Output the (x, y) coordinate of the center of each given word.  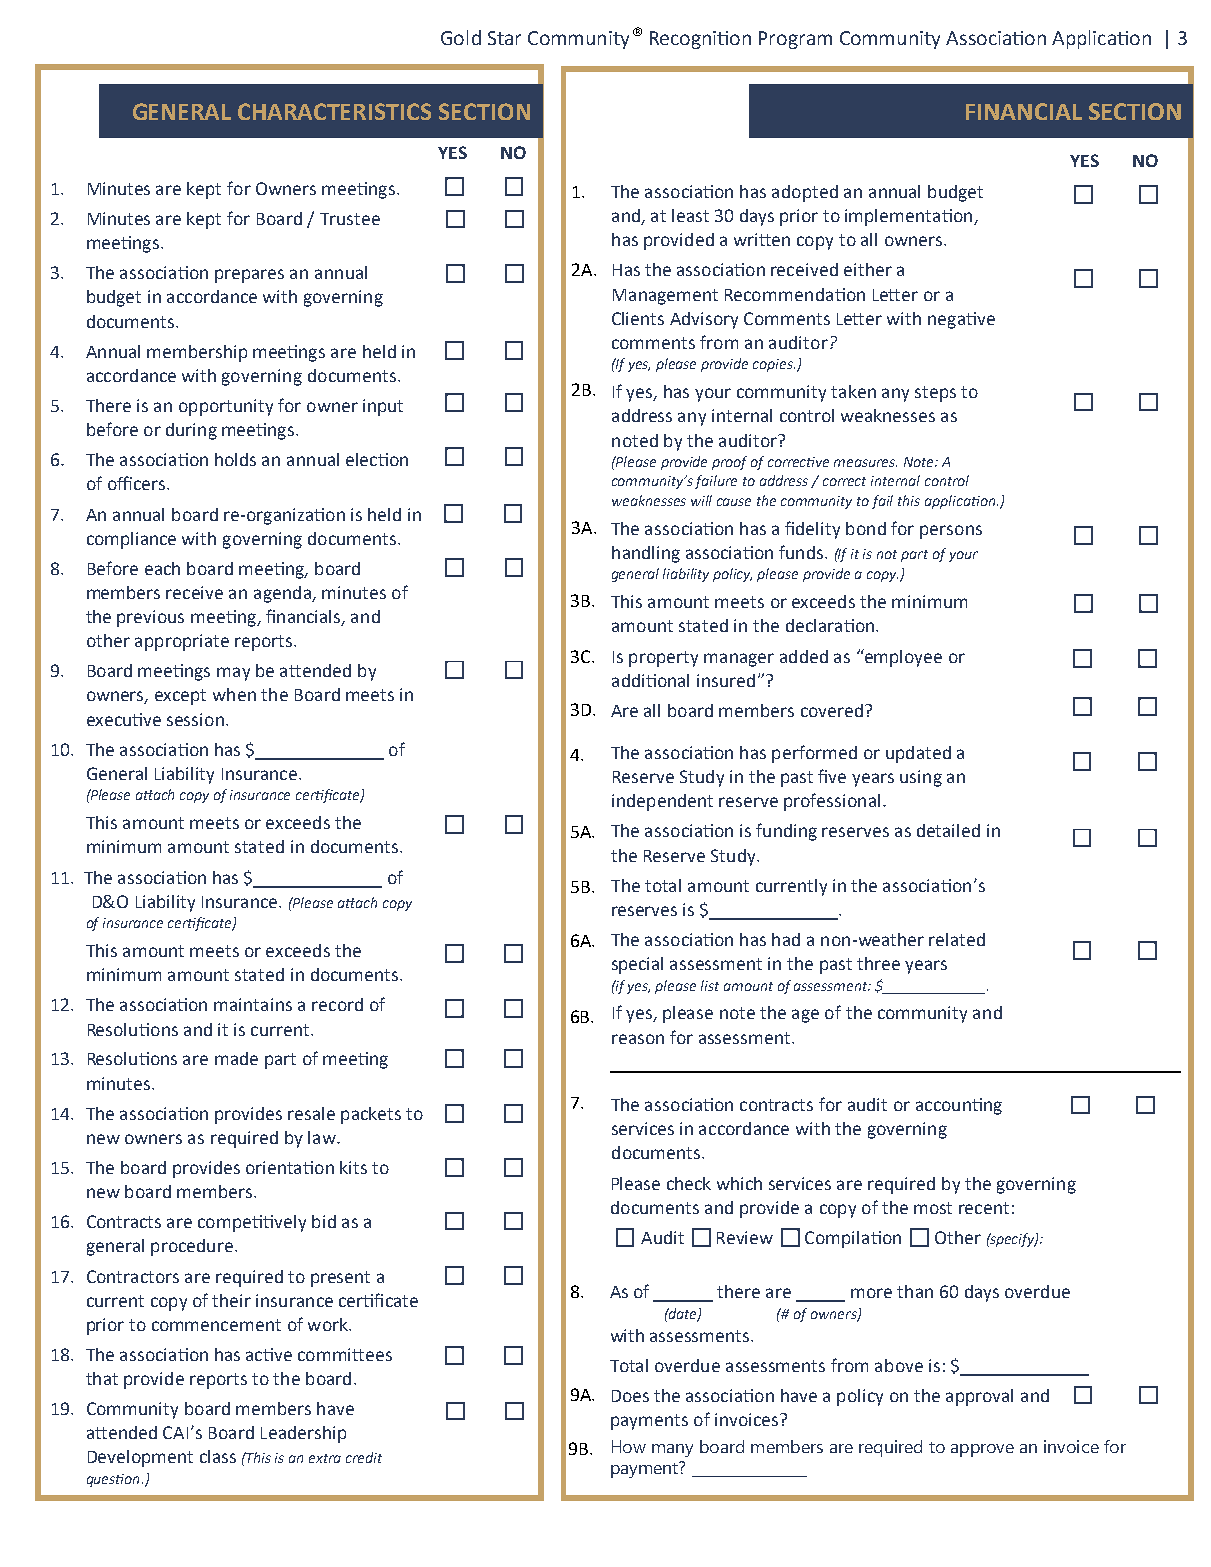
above (899, 1365)
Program (795, 40)
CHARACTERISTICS (334, 111)
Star (504, 38)
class (218, 1456)
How (629, 1446)
